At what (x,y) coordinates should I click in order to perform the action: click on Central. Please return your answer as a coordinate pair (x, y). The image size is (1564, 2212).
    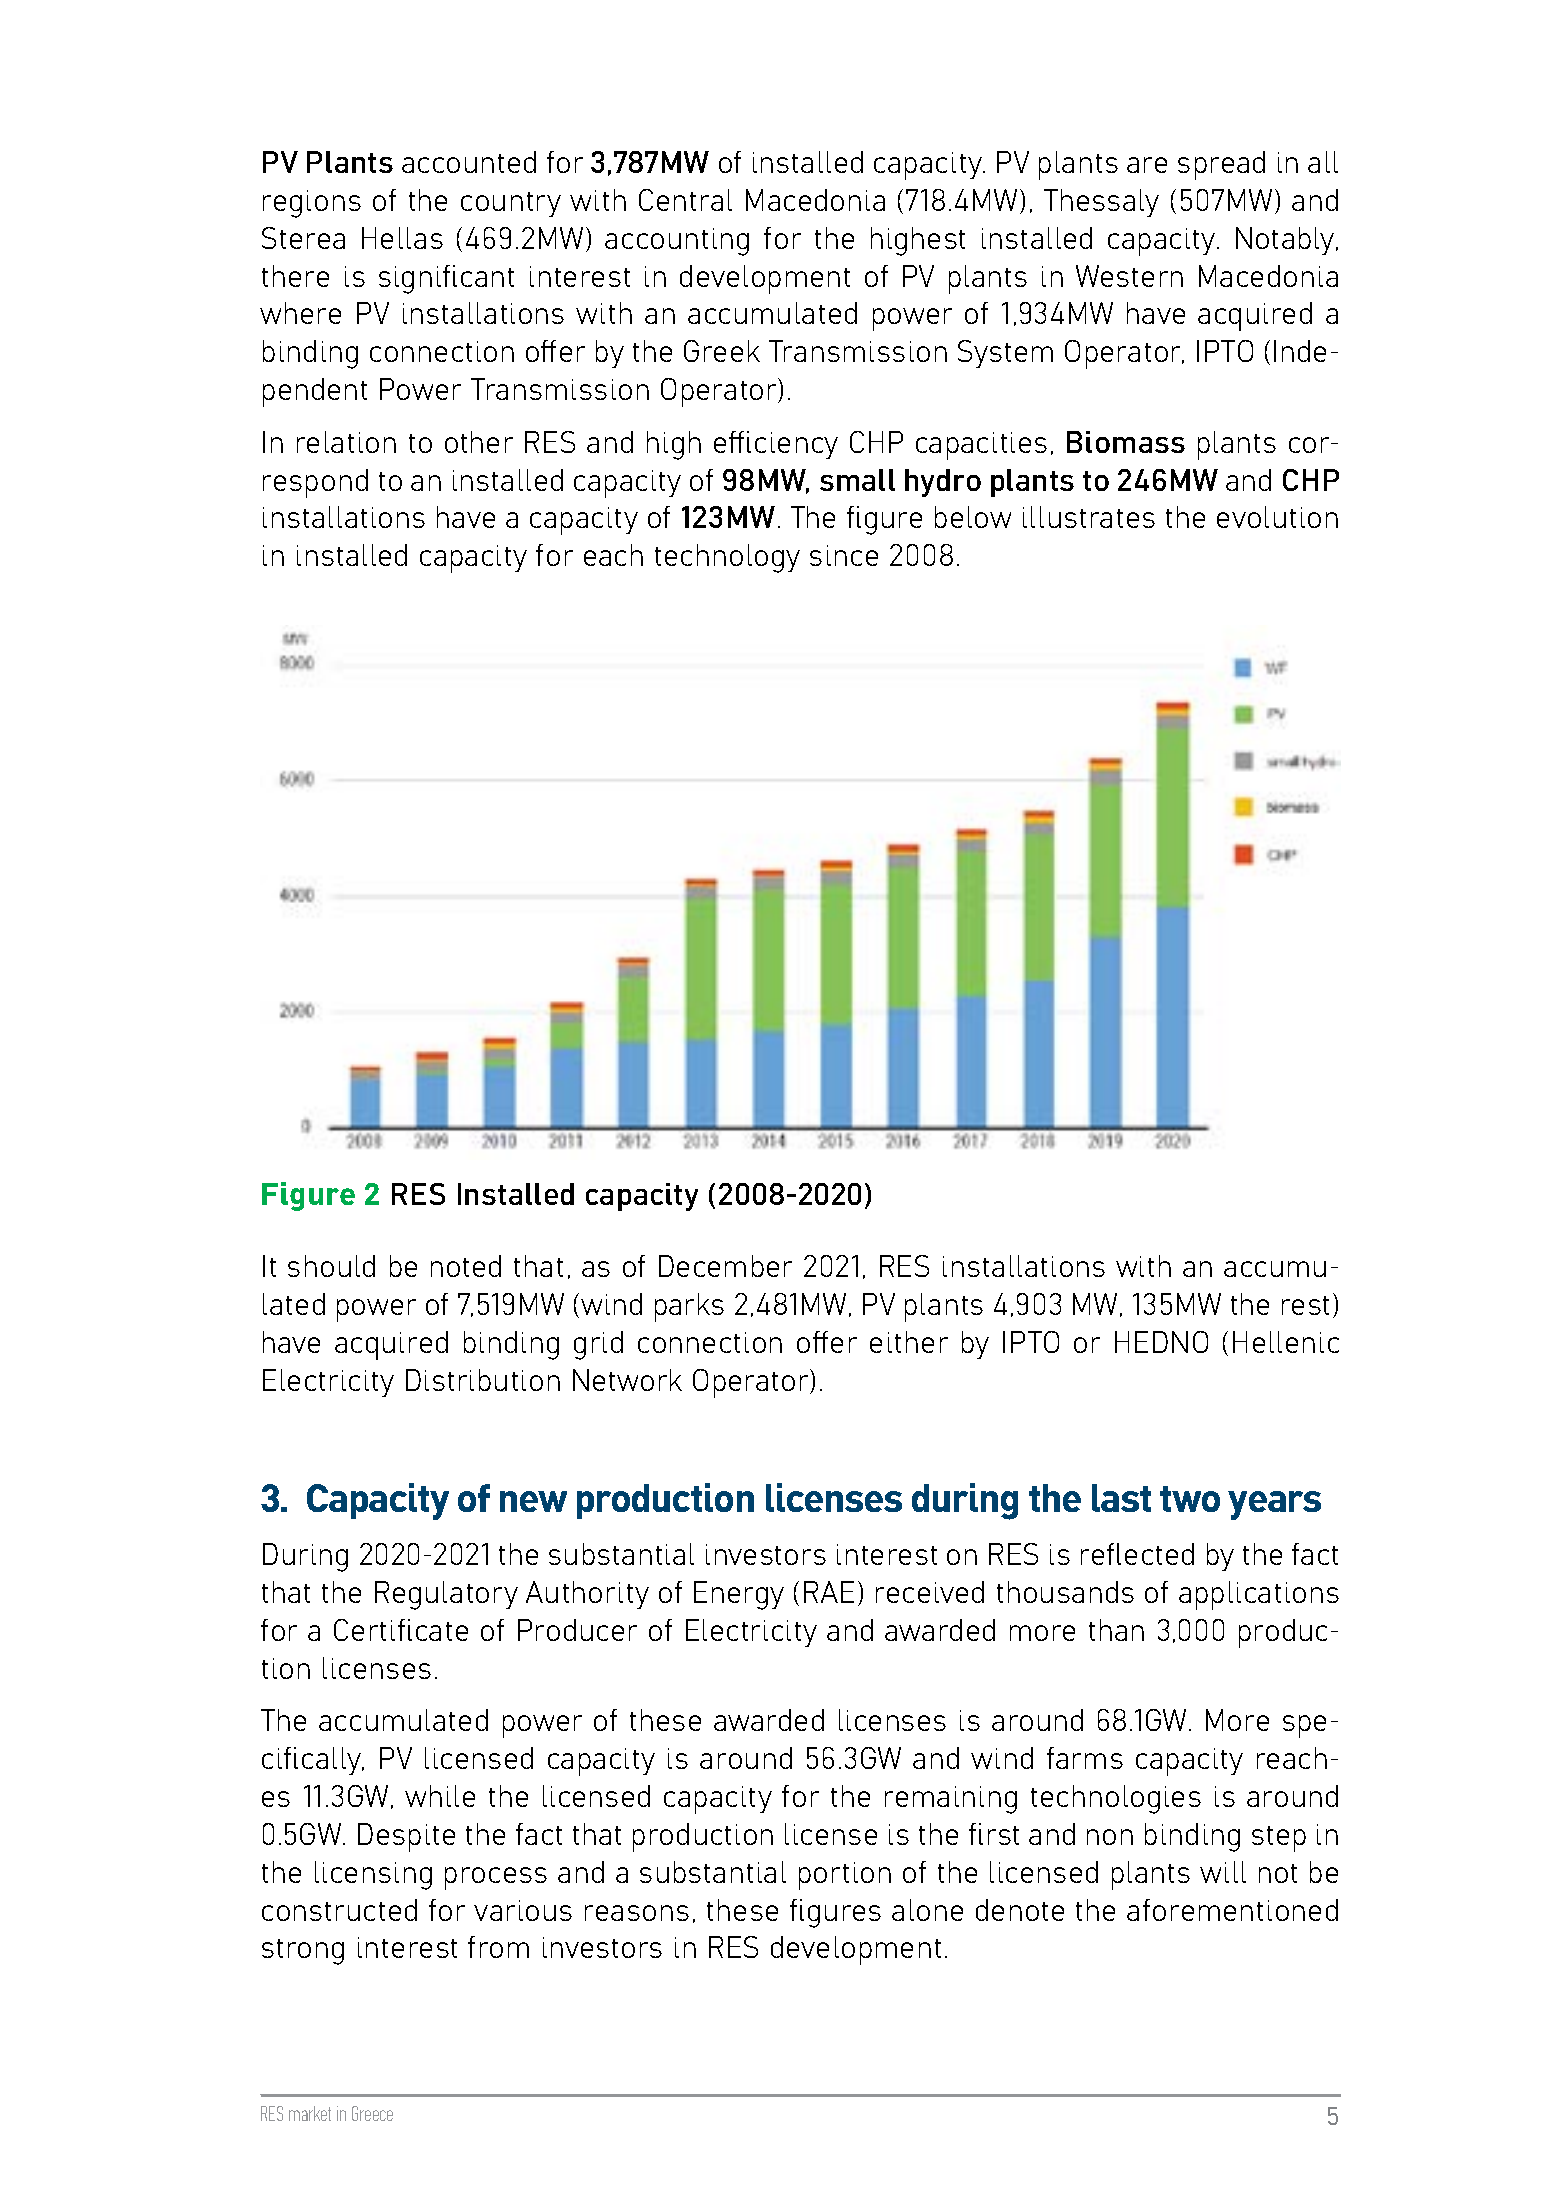
    Looking at the image, I should click on (685, 200).
